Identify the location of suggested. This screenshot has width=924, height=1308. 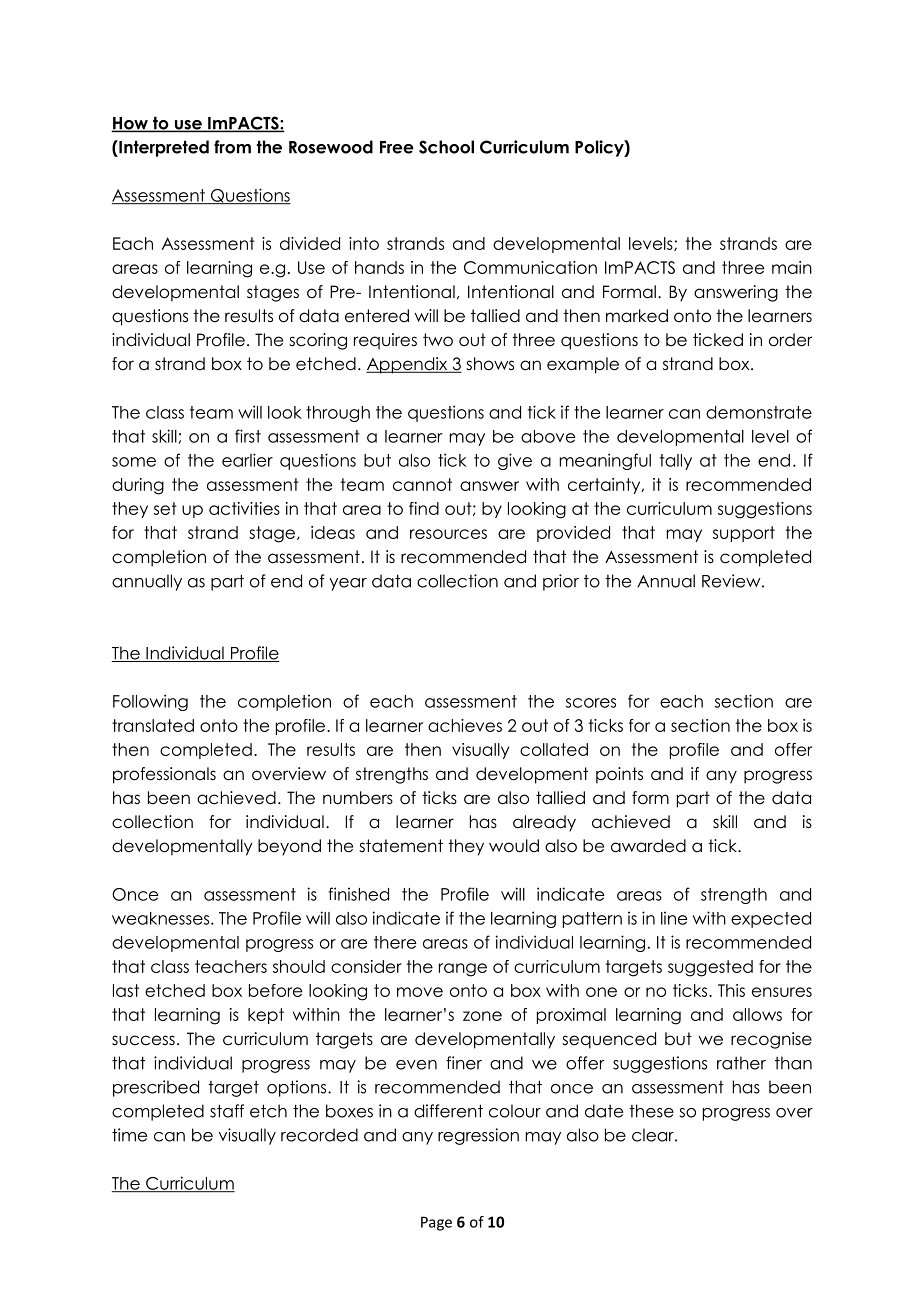
(710, 968).
